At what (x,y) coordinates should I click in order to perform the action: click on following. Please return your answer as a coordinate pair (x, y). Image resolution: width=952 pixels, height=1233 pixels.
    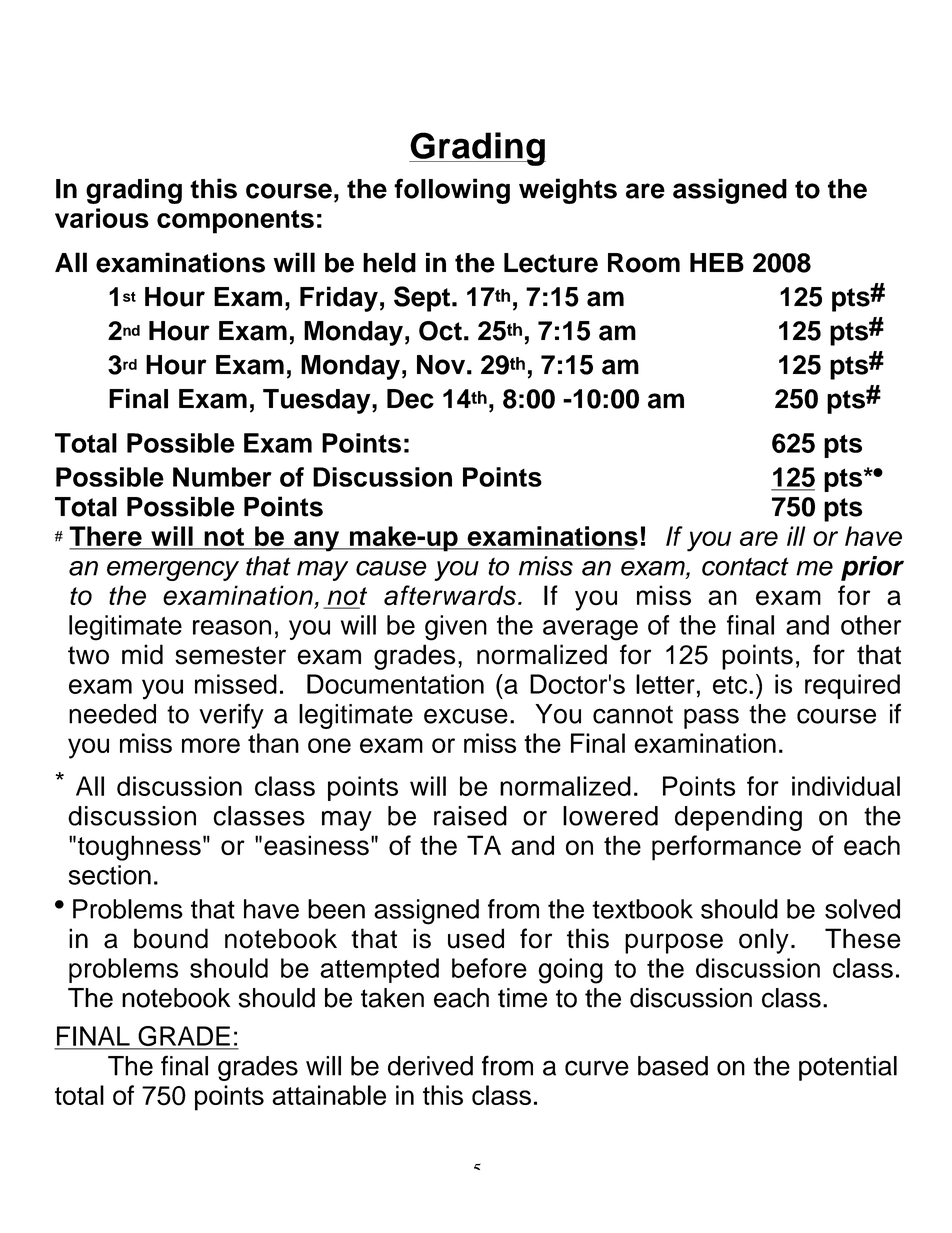
    Looking at the image, I should click on (452, 191).
